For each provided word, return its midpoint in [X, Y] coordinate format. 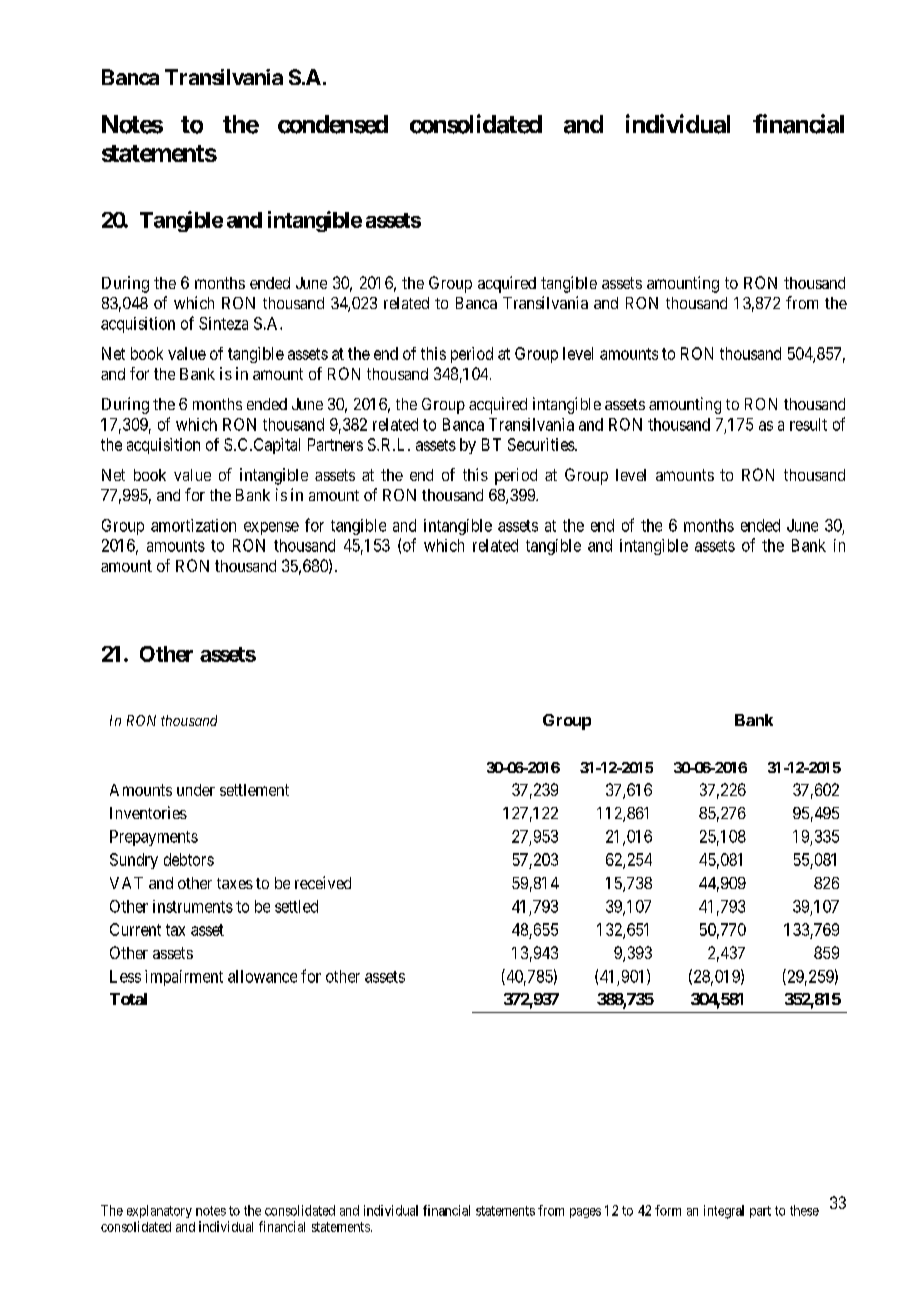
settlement [254, 790]
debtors [189, 859]
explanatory [159, 1211]
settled [296, 906]
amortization [193, 525]
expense [271, 528]
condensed [333, 124]
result [808, 424]
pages [585, 1213]
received [323, 882]
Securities [542, 444]
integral [724, 1212]
